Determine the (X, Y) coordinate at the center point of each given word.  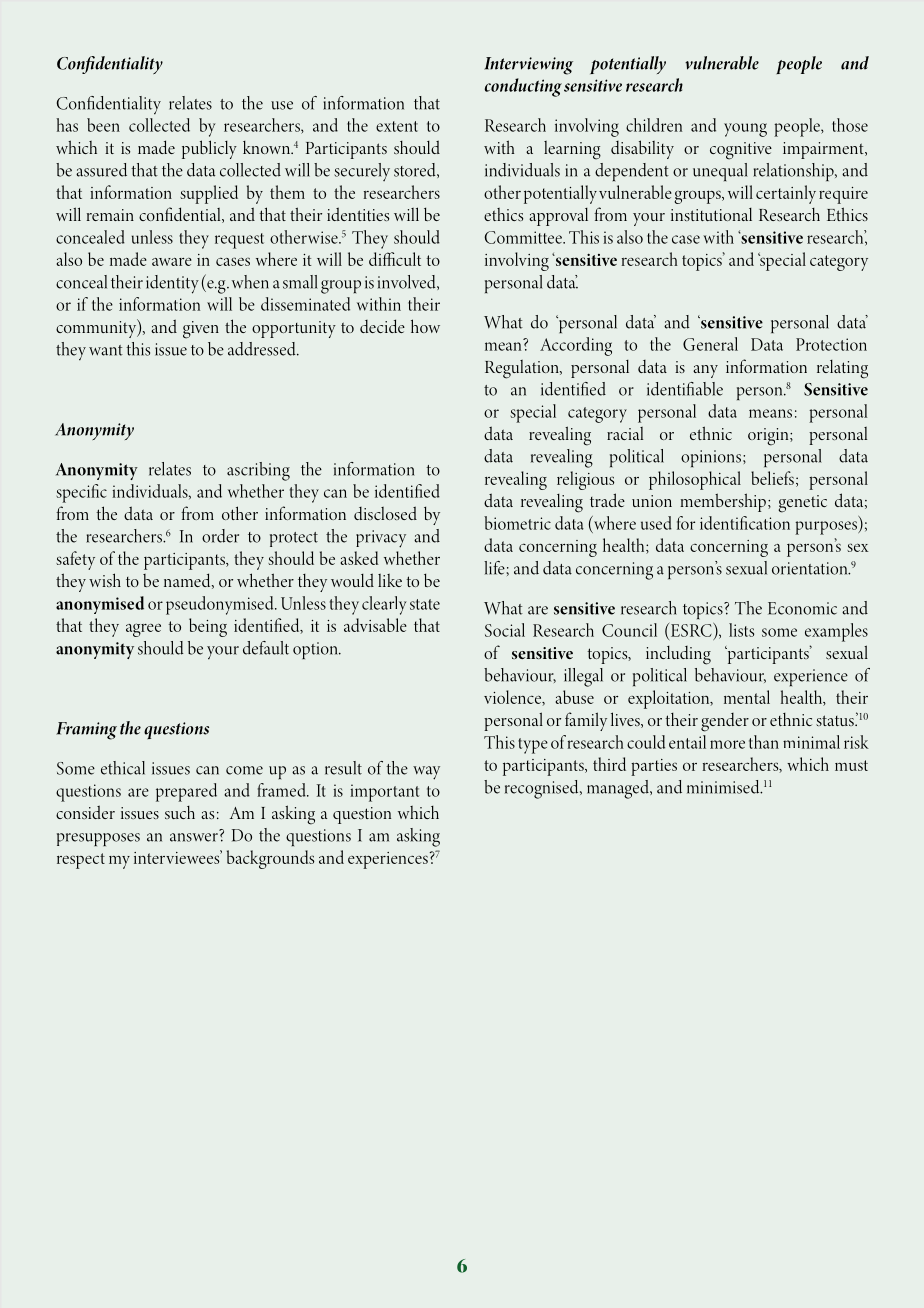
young (745, 130)
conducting (523, 87)
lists (741, 630)
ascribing (258, 471)
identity (172, 284)
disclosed (385, 513)
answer (194, 837)
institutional (711, 214)
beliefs (772, 478)
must (851, 765)
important (384, 793)
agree (143, 630)
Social (505, 630)
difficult (395, 259)
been (103, 125)
